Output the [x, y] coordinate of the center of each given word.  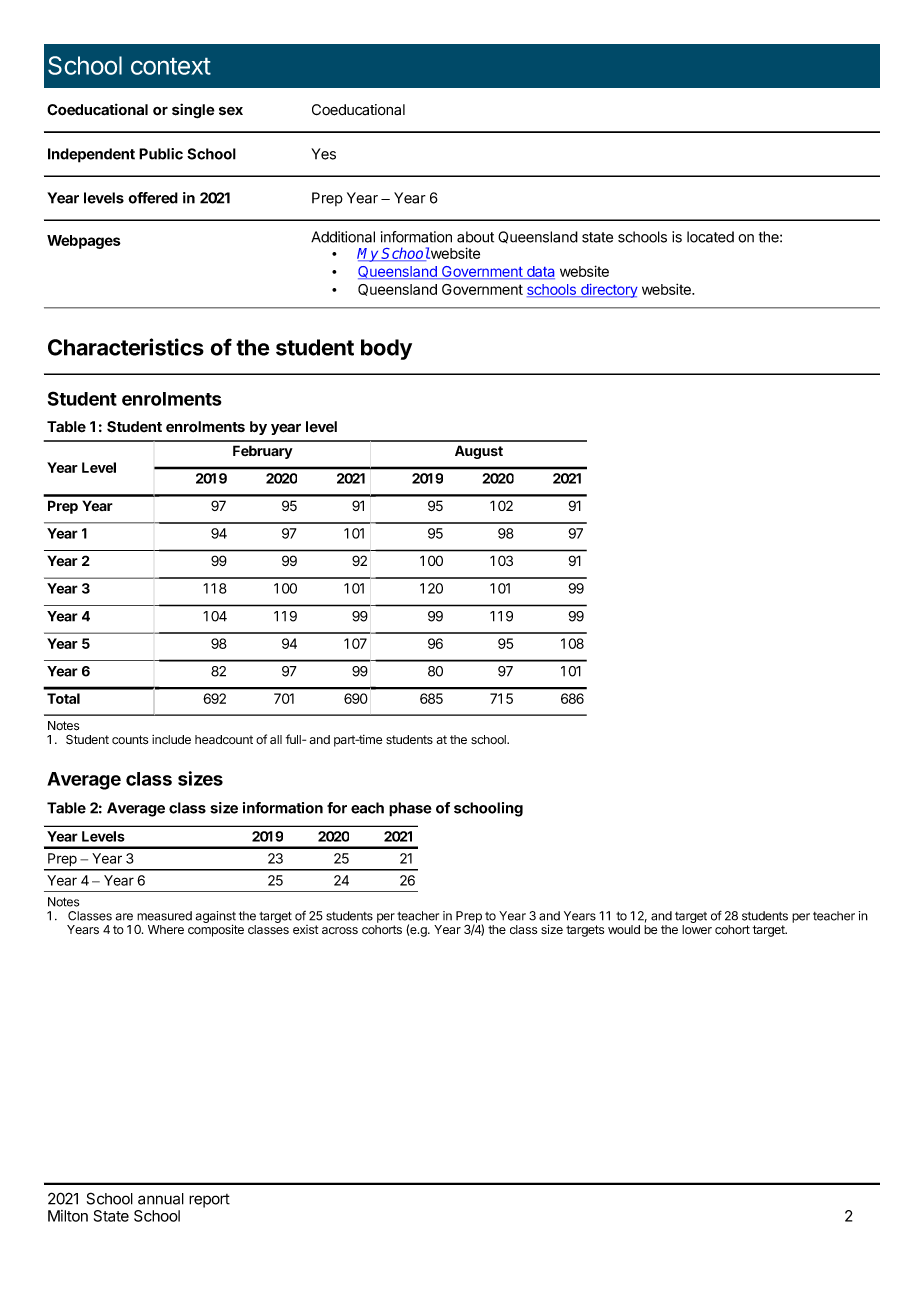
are [124, 917]
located [710, 237]
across [340, 931]
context [171, 66]
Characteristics [126, 347]
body [386, 349]
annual [161, 1199]
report [209, 1201]
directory [608, 291]
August [479, 452]
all [276, 739]
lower [697, 929]
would [624, 930]
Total [63, 698]
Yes [323, 154]
